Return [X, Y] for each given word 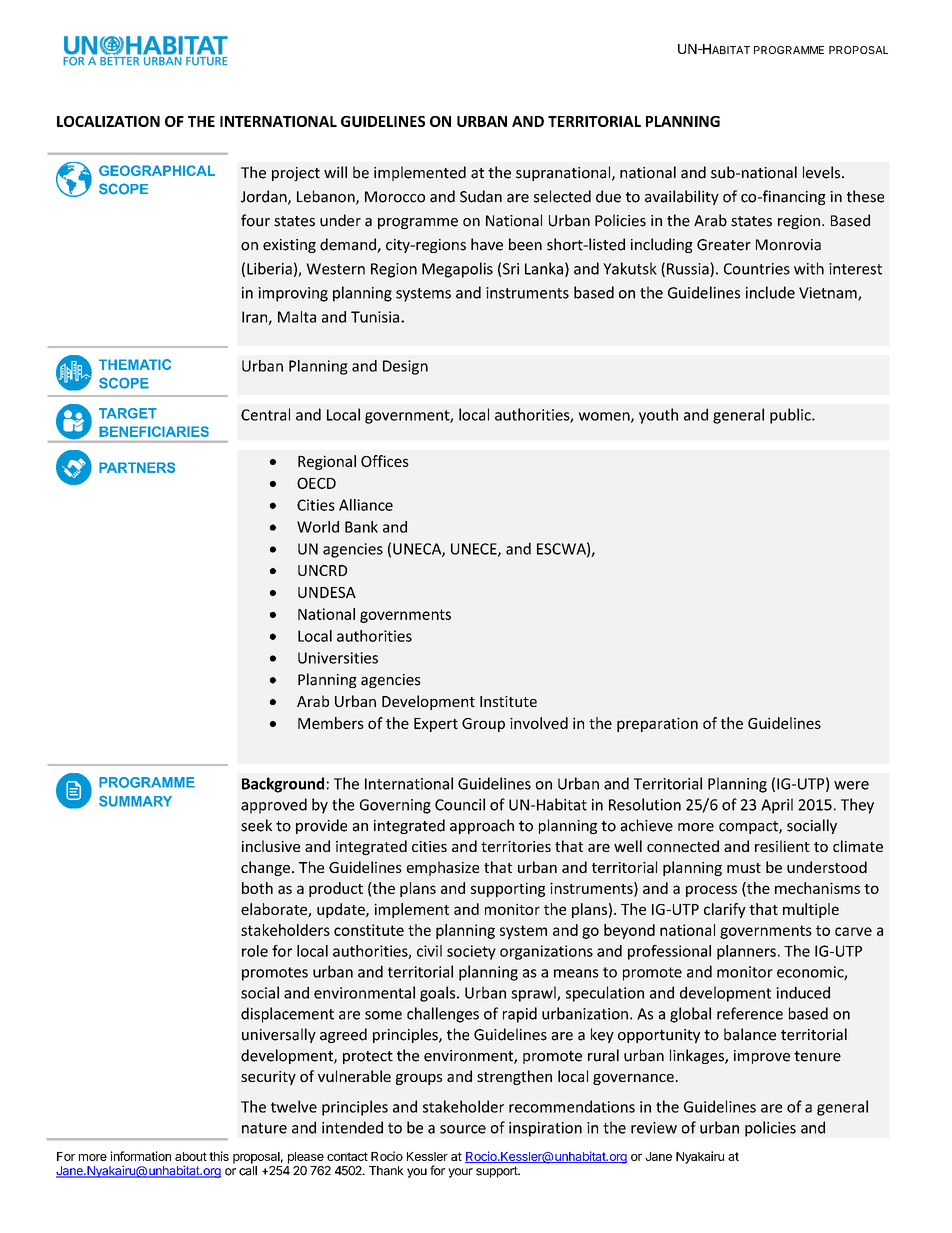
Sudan [481, 196]
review [654, 1128]
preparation [657, 724]
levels [823, 172]
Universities [338, 658]
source [463, 1129]
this [219, 1156]
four [255, 220]
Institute [508, 701]
